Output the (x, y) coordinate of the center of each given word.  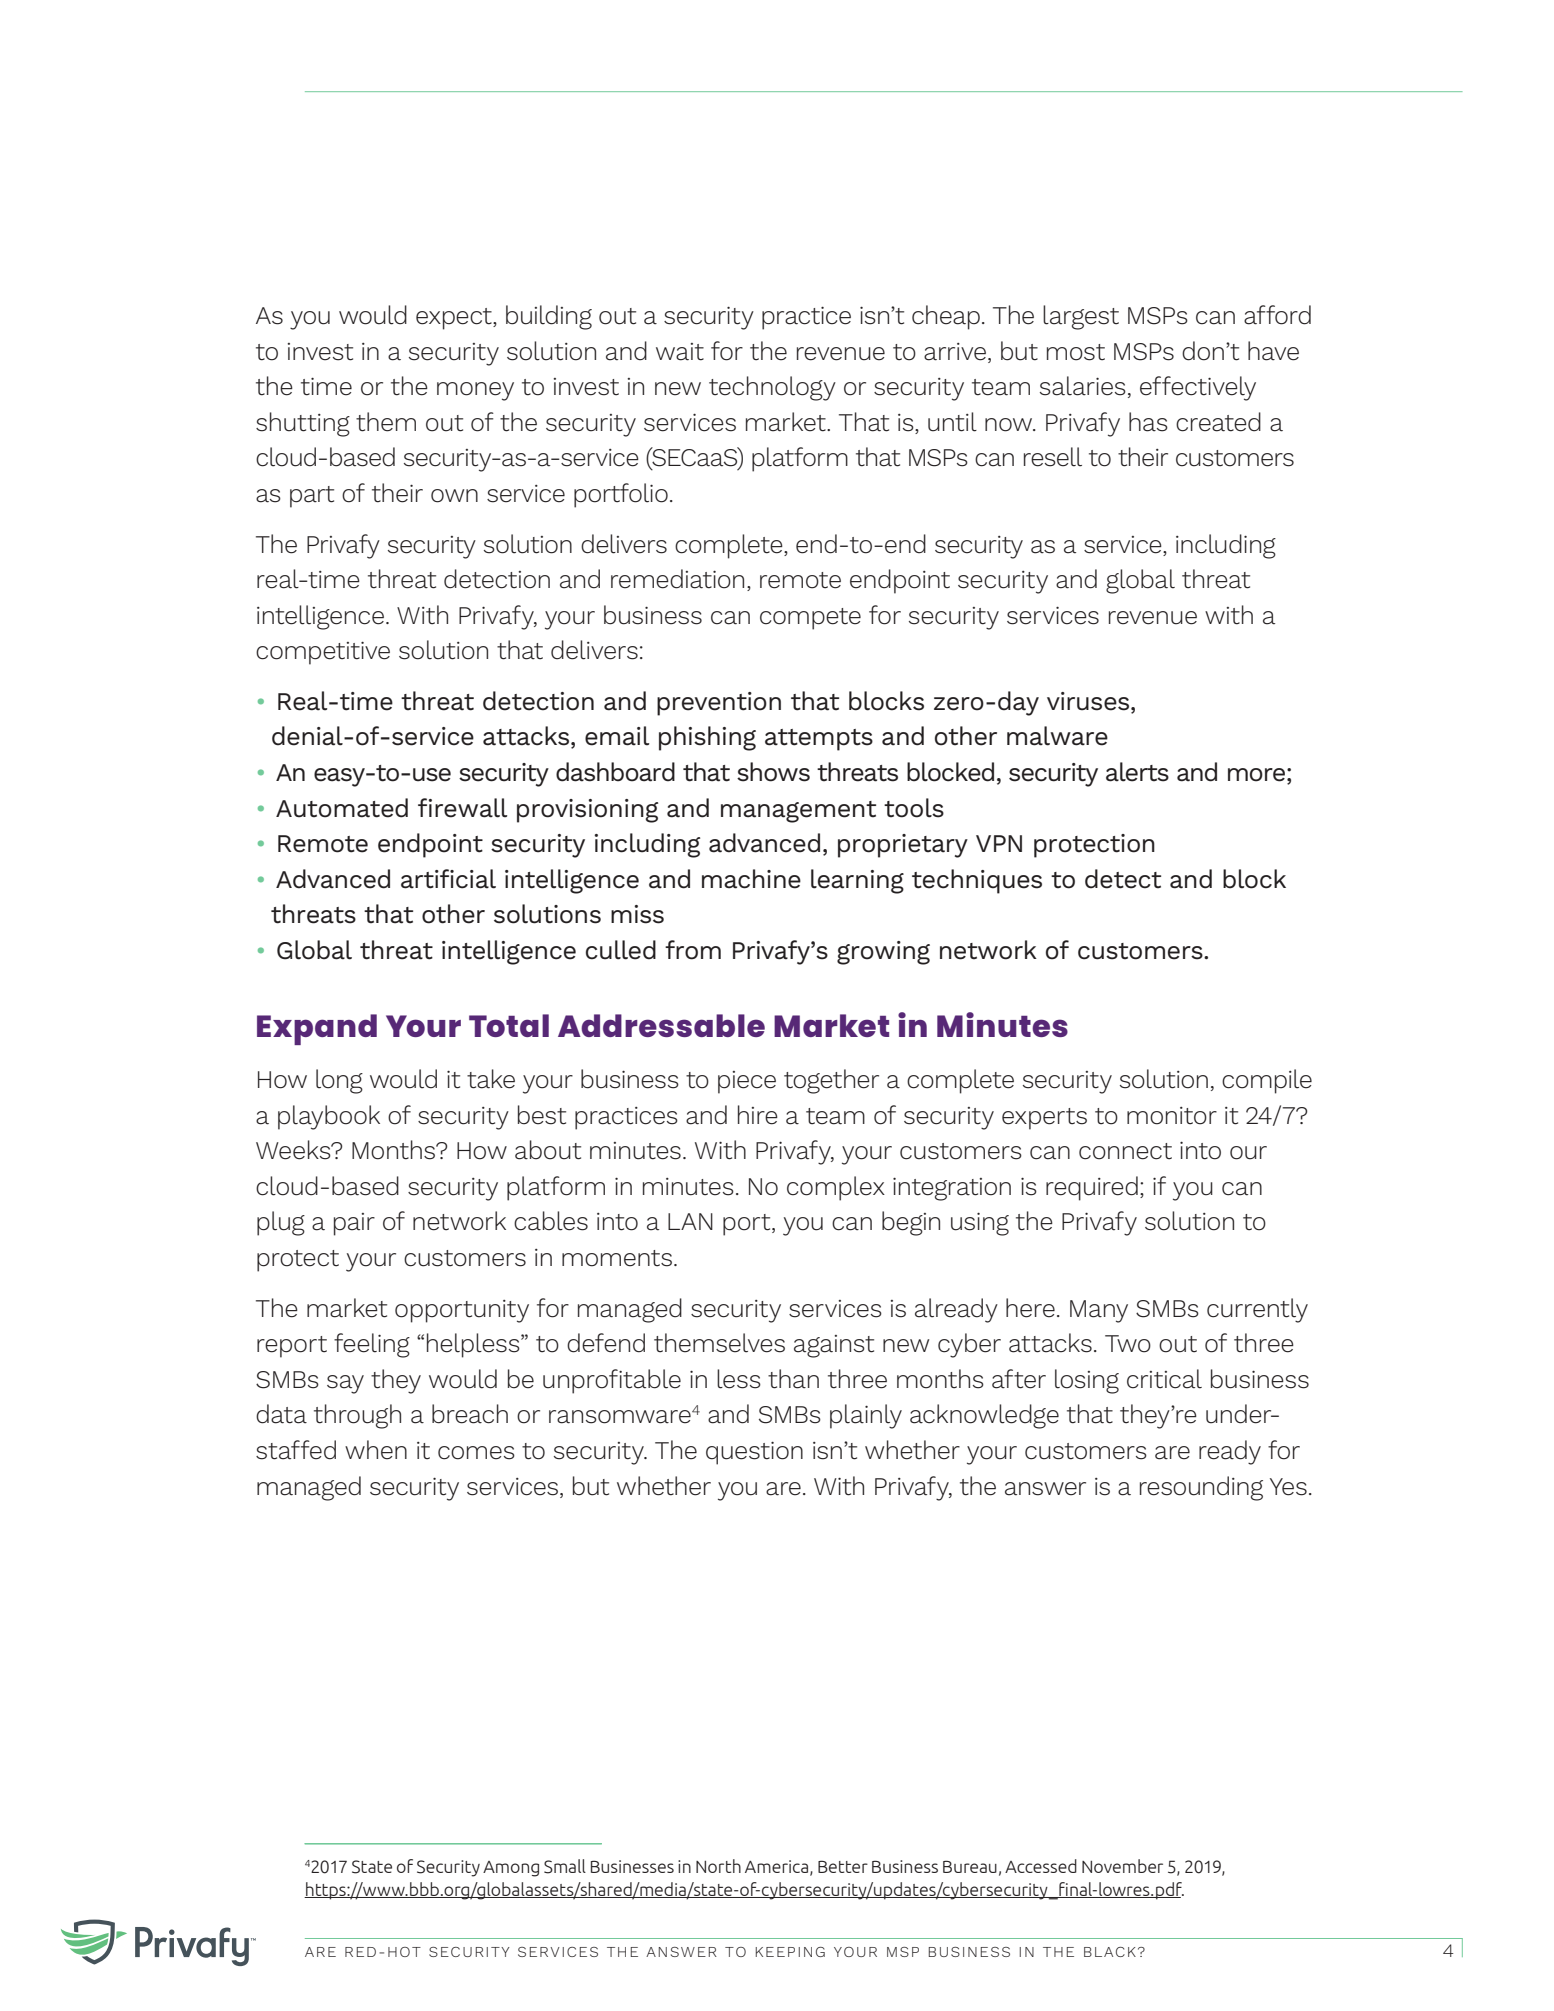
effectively (1198, 388)
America (778, 1867)
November (1122, 1866)
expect (455, 319)
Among (511, 1869)
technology (772, 388)
